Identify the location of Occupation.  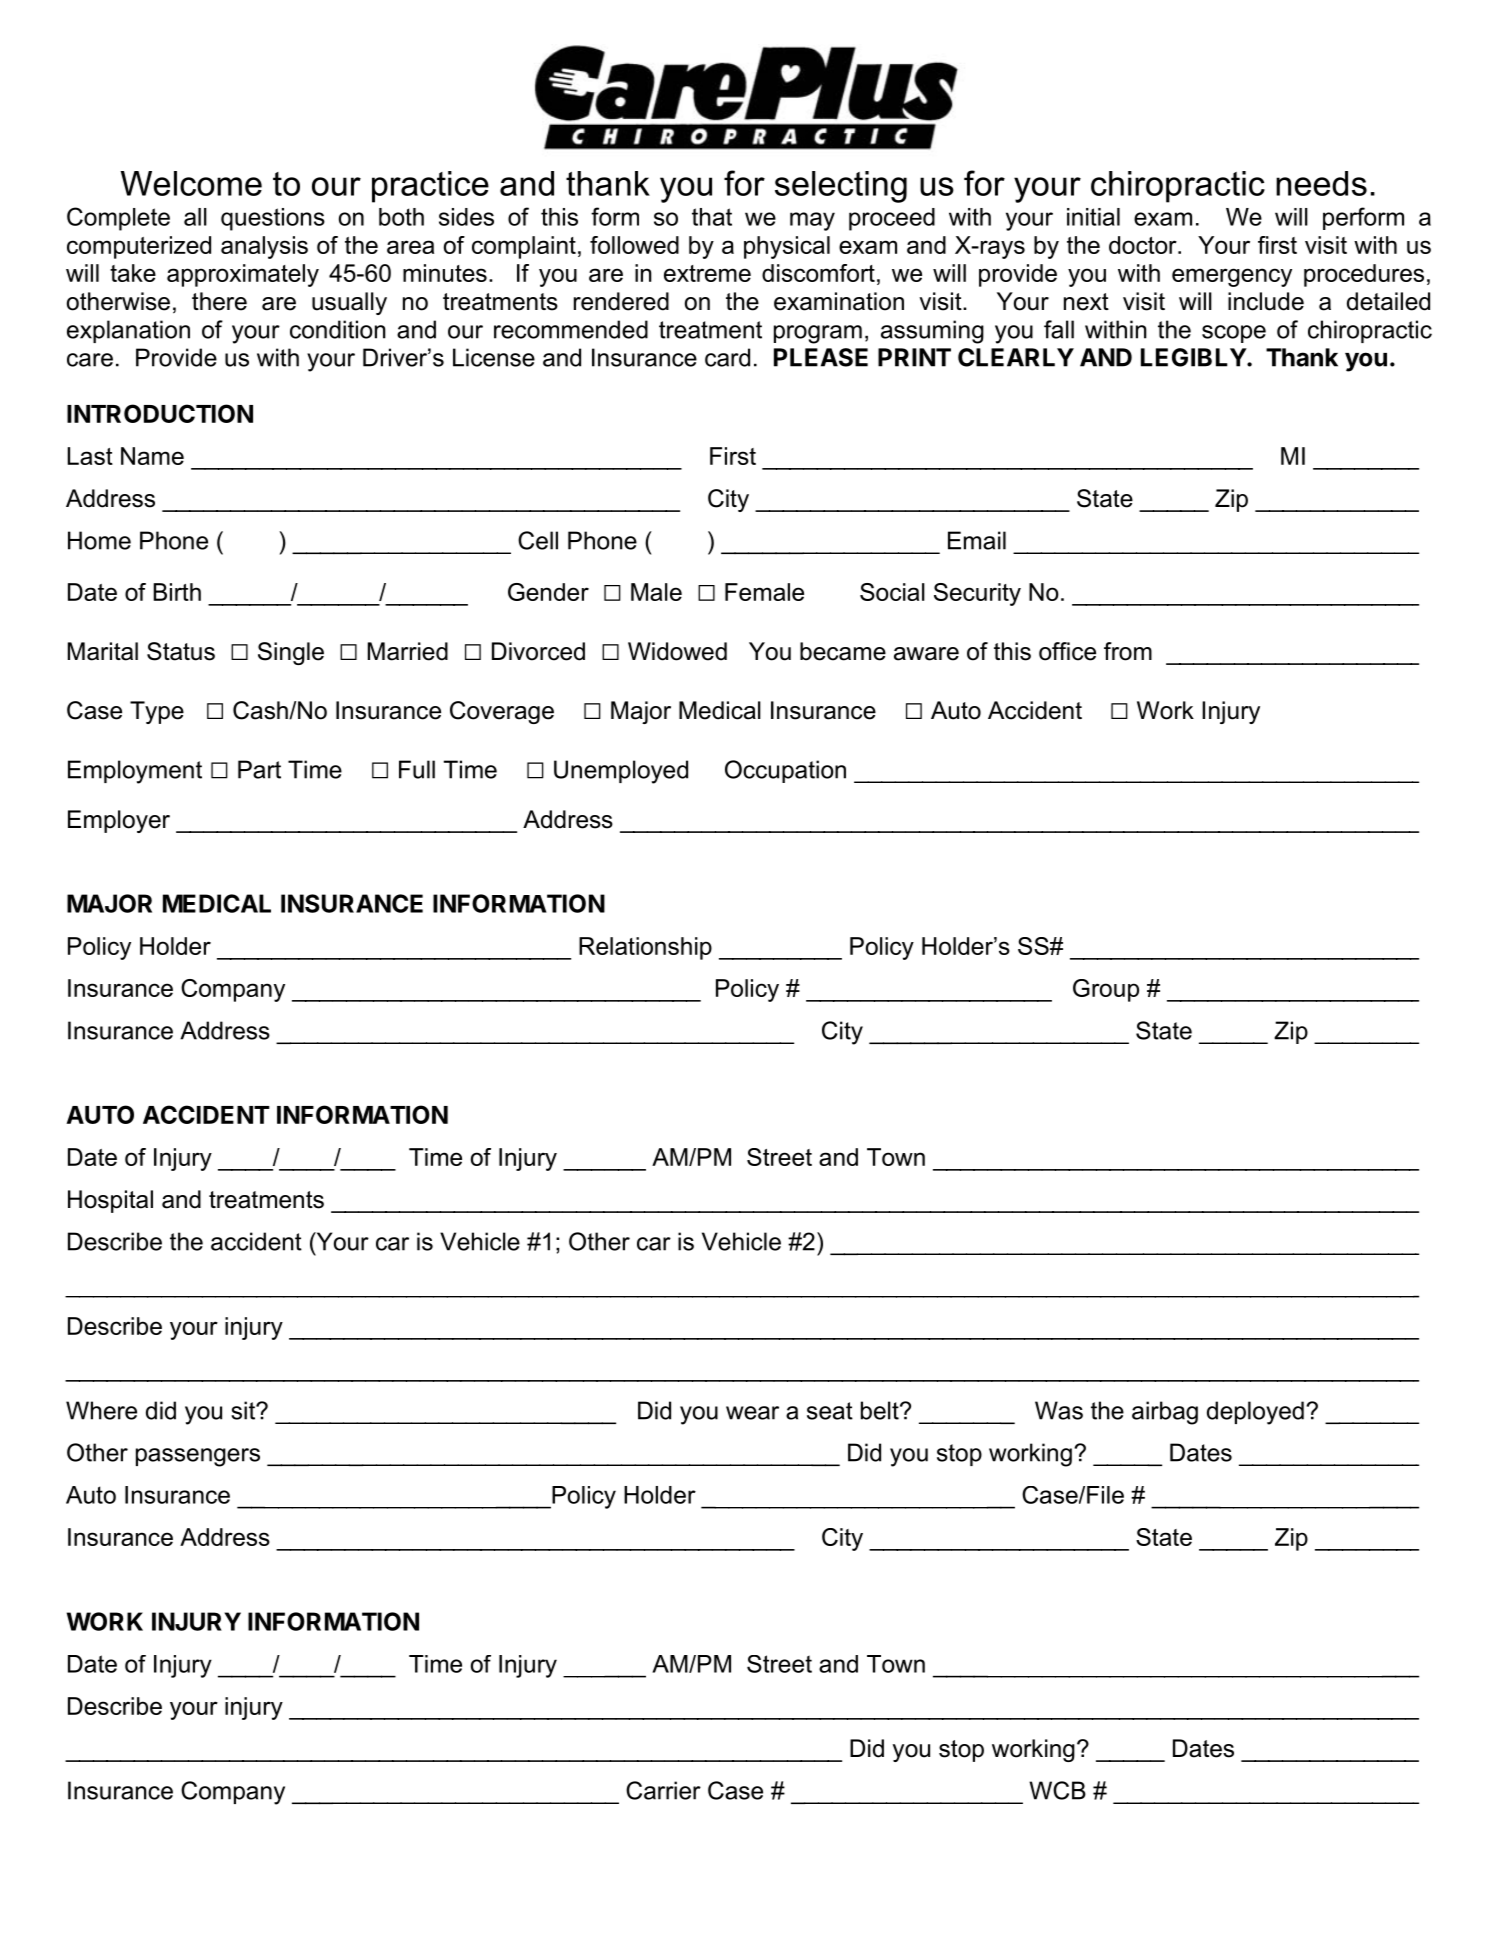
(785, 771).
